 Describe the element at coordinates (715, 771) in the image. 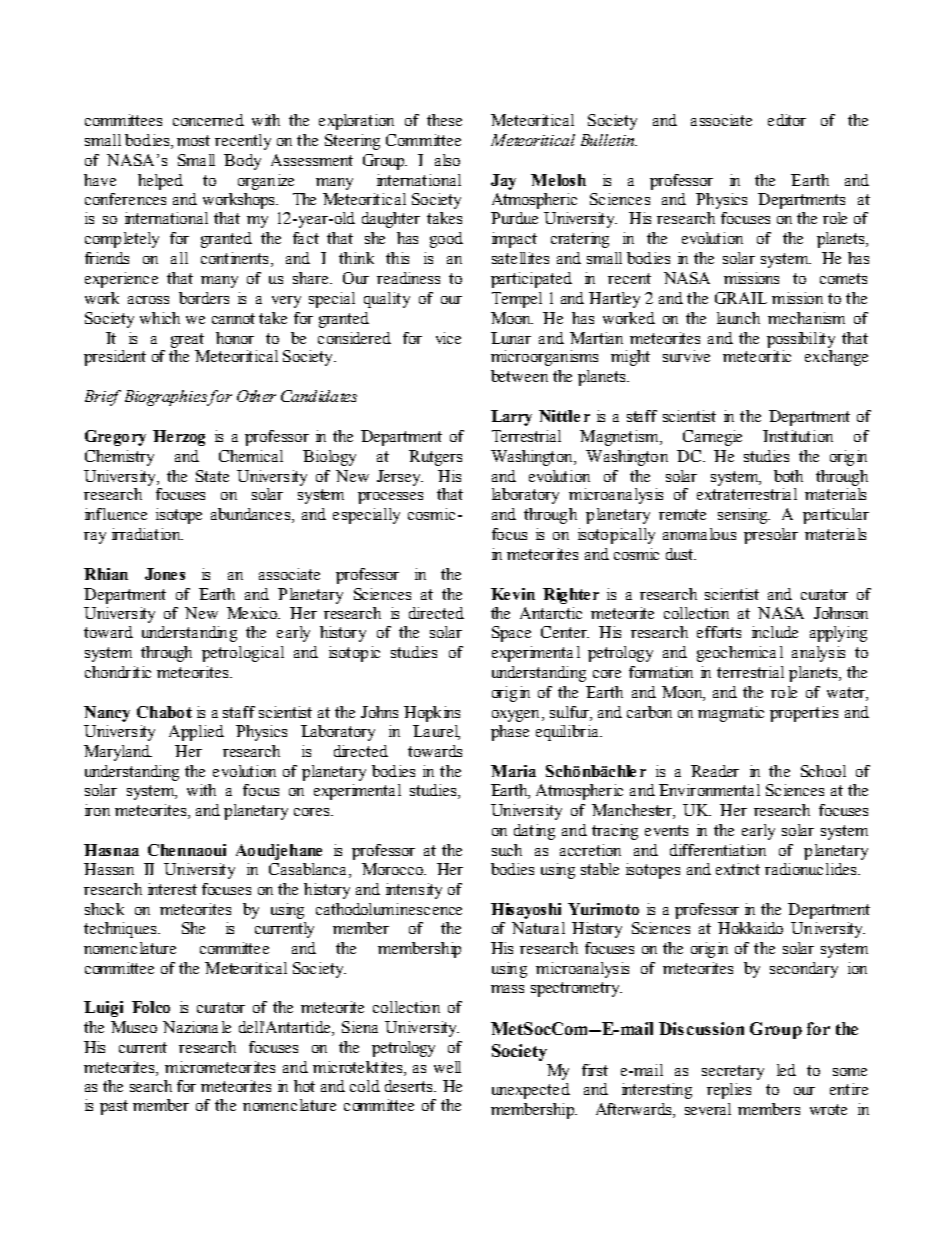

I see `Reader` at that location.
